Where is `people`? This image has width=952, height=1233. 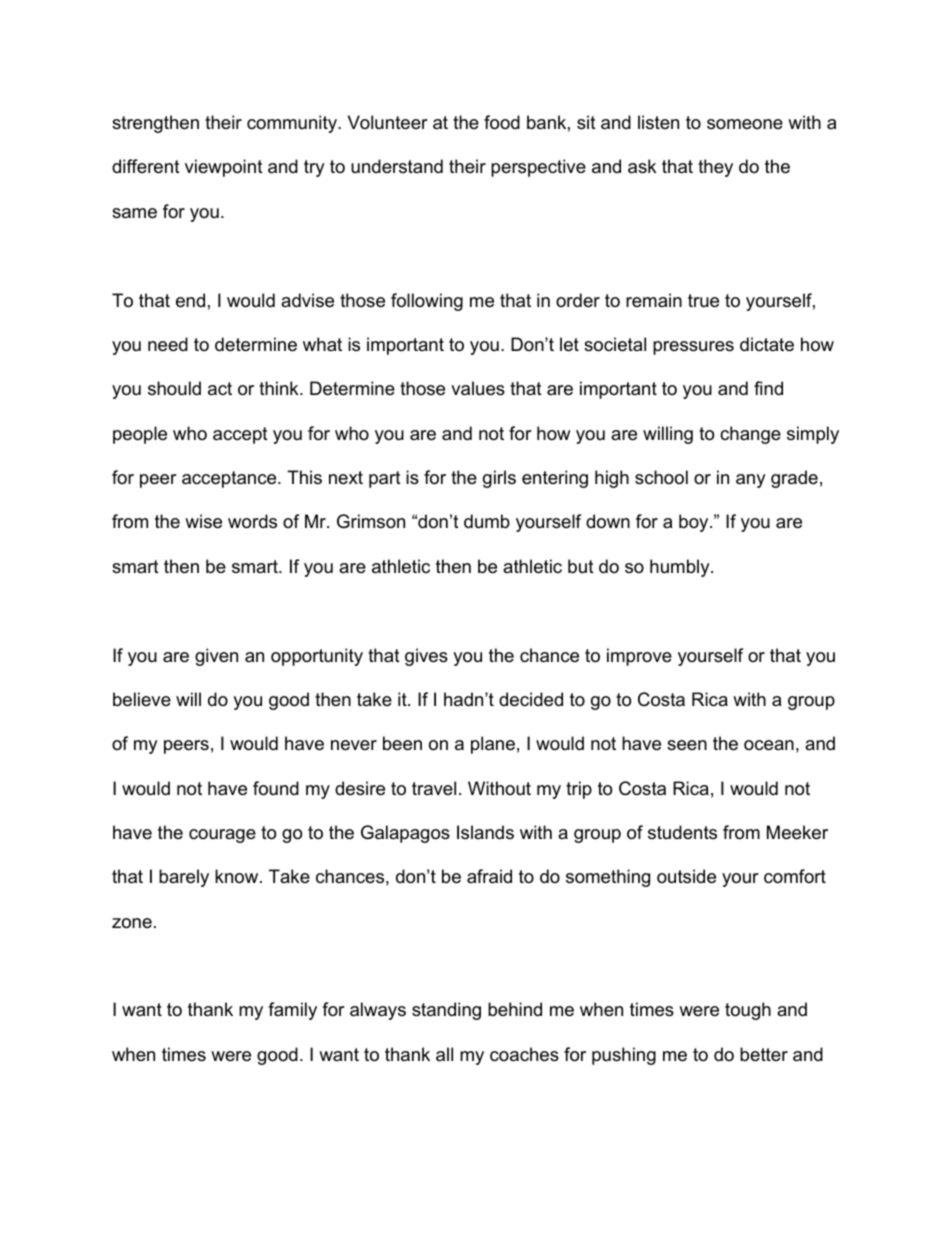
people is located at coordinates (140, 435).
